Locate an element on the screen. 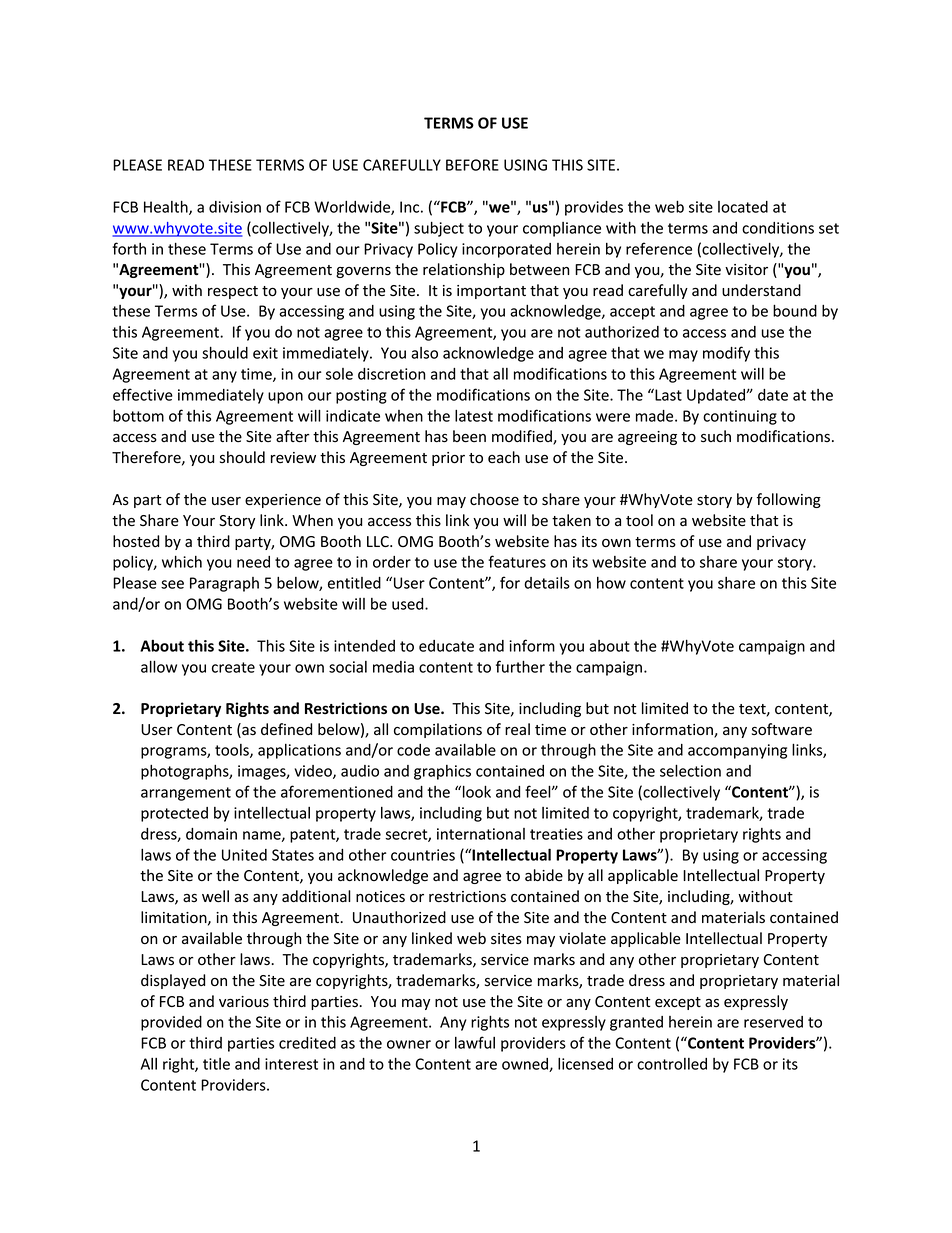 The width and height of the screenshot is (952, 1233). software is located at coordinates (782, 729).
